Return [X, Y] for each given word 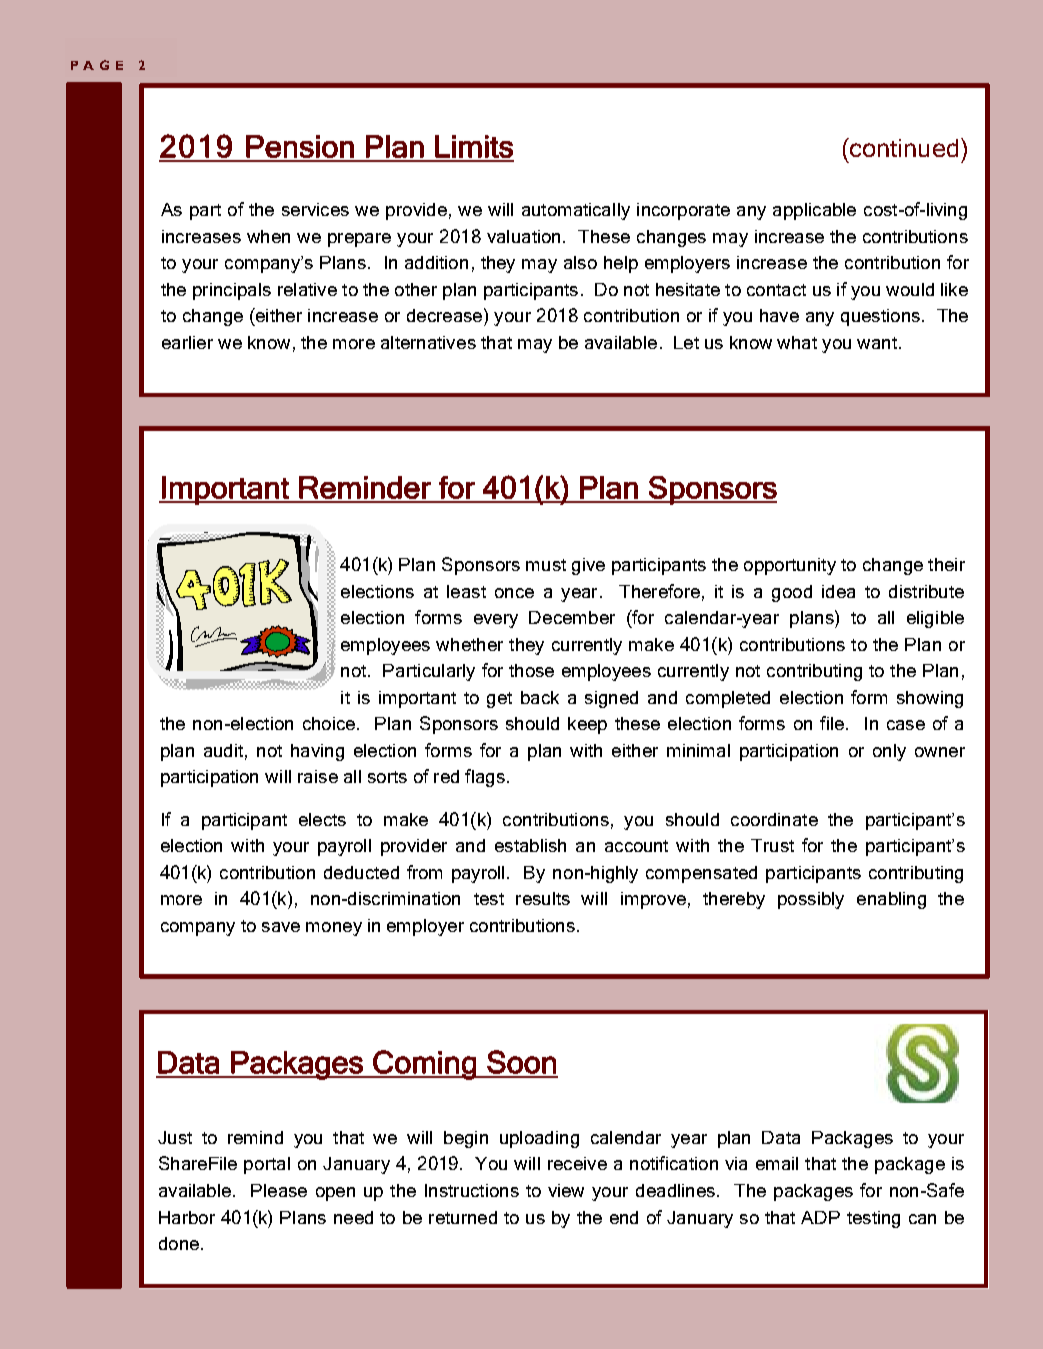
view [566, 1190]
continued [903, 147]
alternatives [428, 342]
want [877, 343]
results [543, 898]
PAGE [97, 65]
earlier [187, 342]
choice [330, 723]
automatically [576, 211]
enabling [891, 900]
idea [838, 591]
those [531, 670]
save [281, 927]
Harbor [187, 1217]
